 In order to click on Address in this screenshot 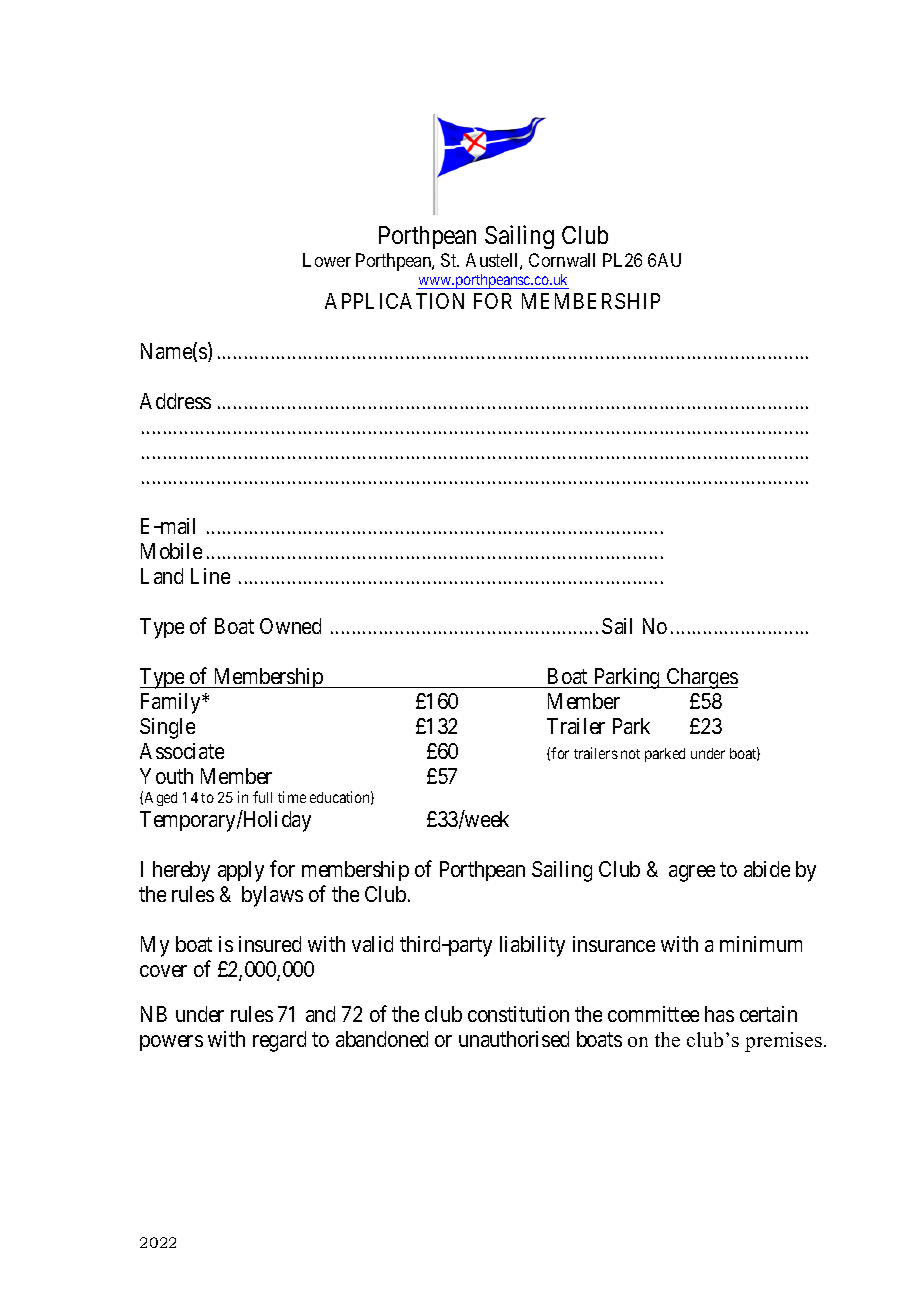, I will do `click(175, 401)`.
